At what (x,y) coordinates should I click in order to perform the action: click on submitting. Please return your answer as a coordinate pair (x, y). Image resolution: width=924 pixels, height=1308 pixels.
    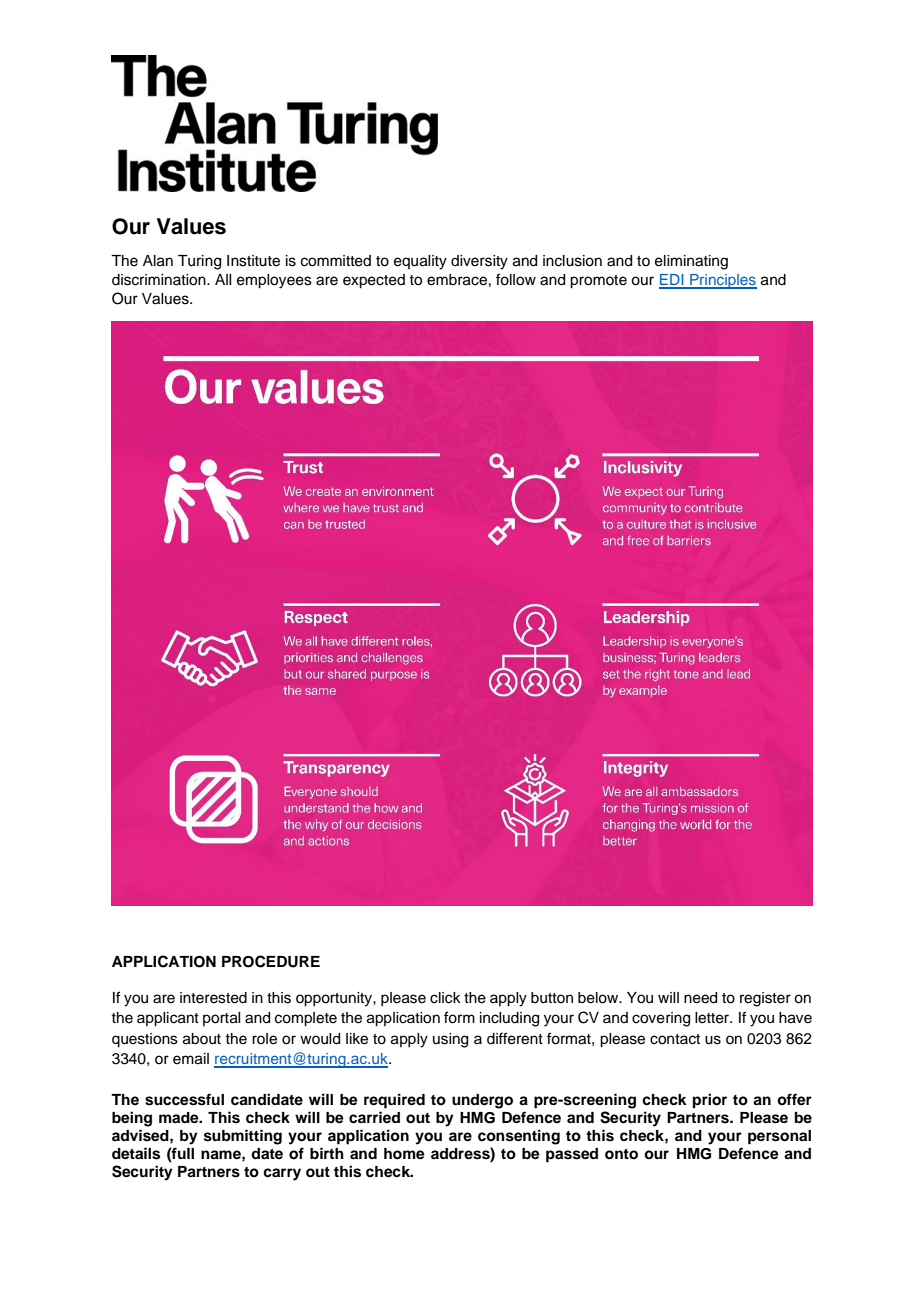
    Looking at the image, I should click on (243, 1137).
